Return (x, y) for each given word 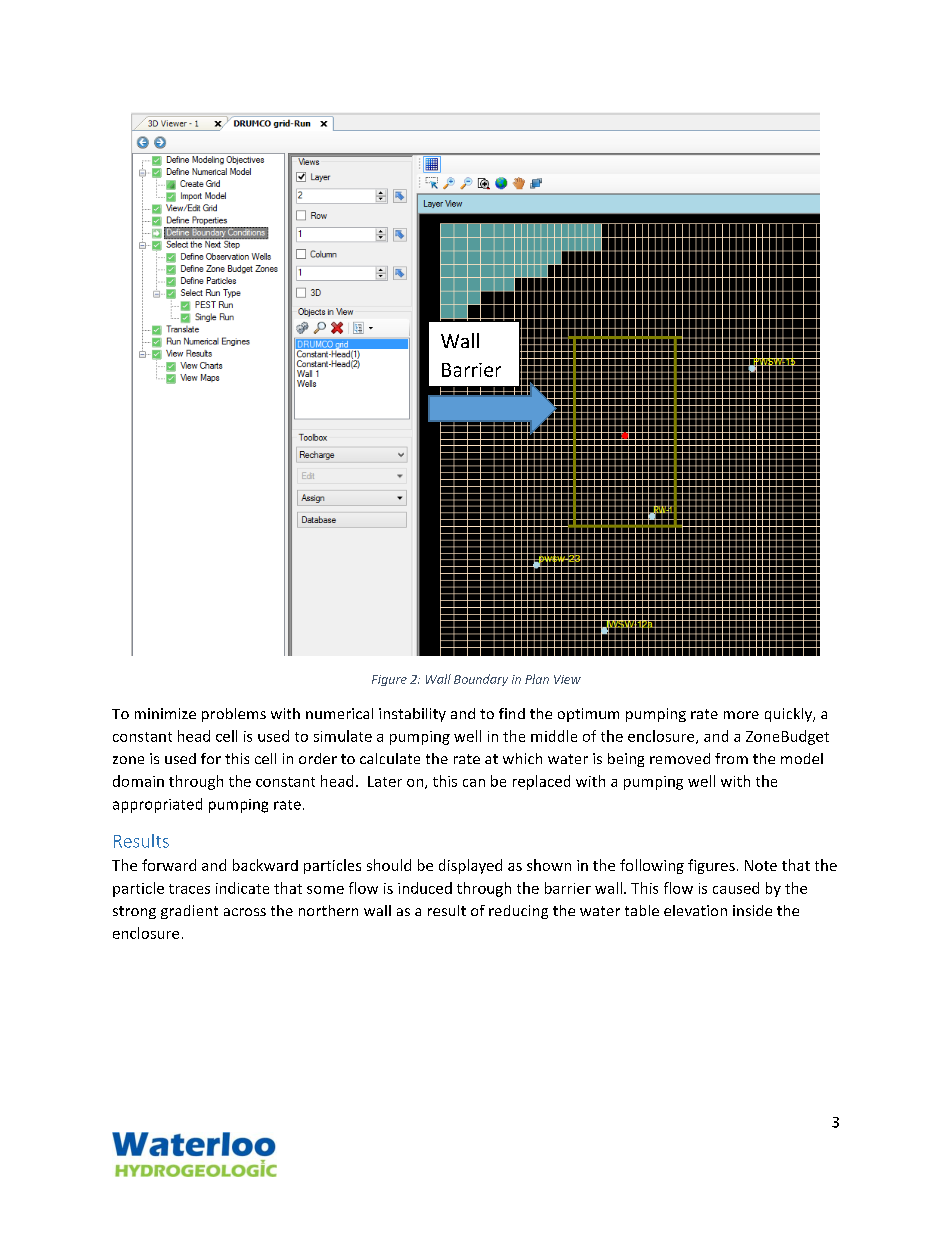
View (567, 679)
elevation (695, 910)
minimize (165, 713)
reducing (518, 912)
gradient (189, 912)
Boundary (481, 680)
